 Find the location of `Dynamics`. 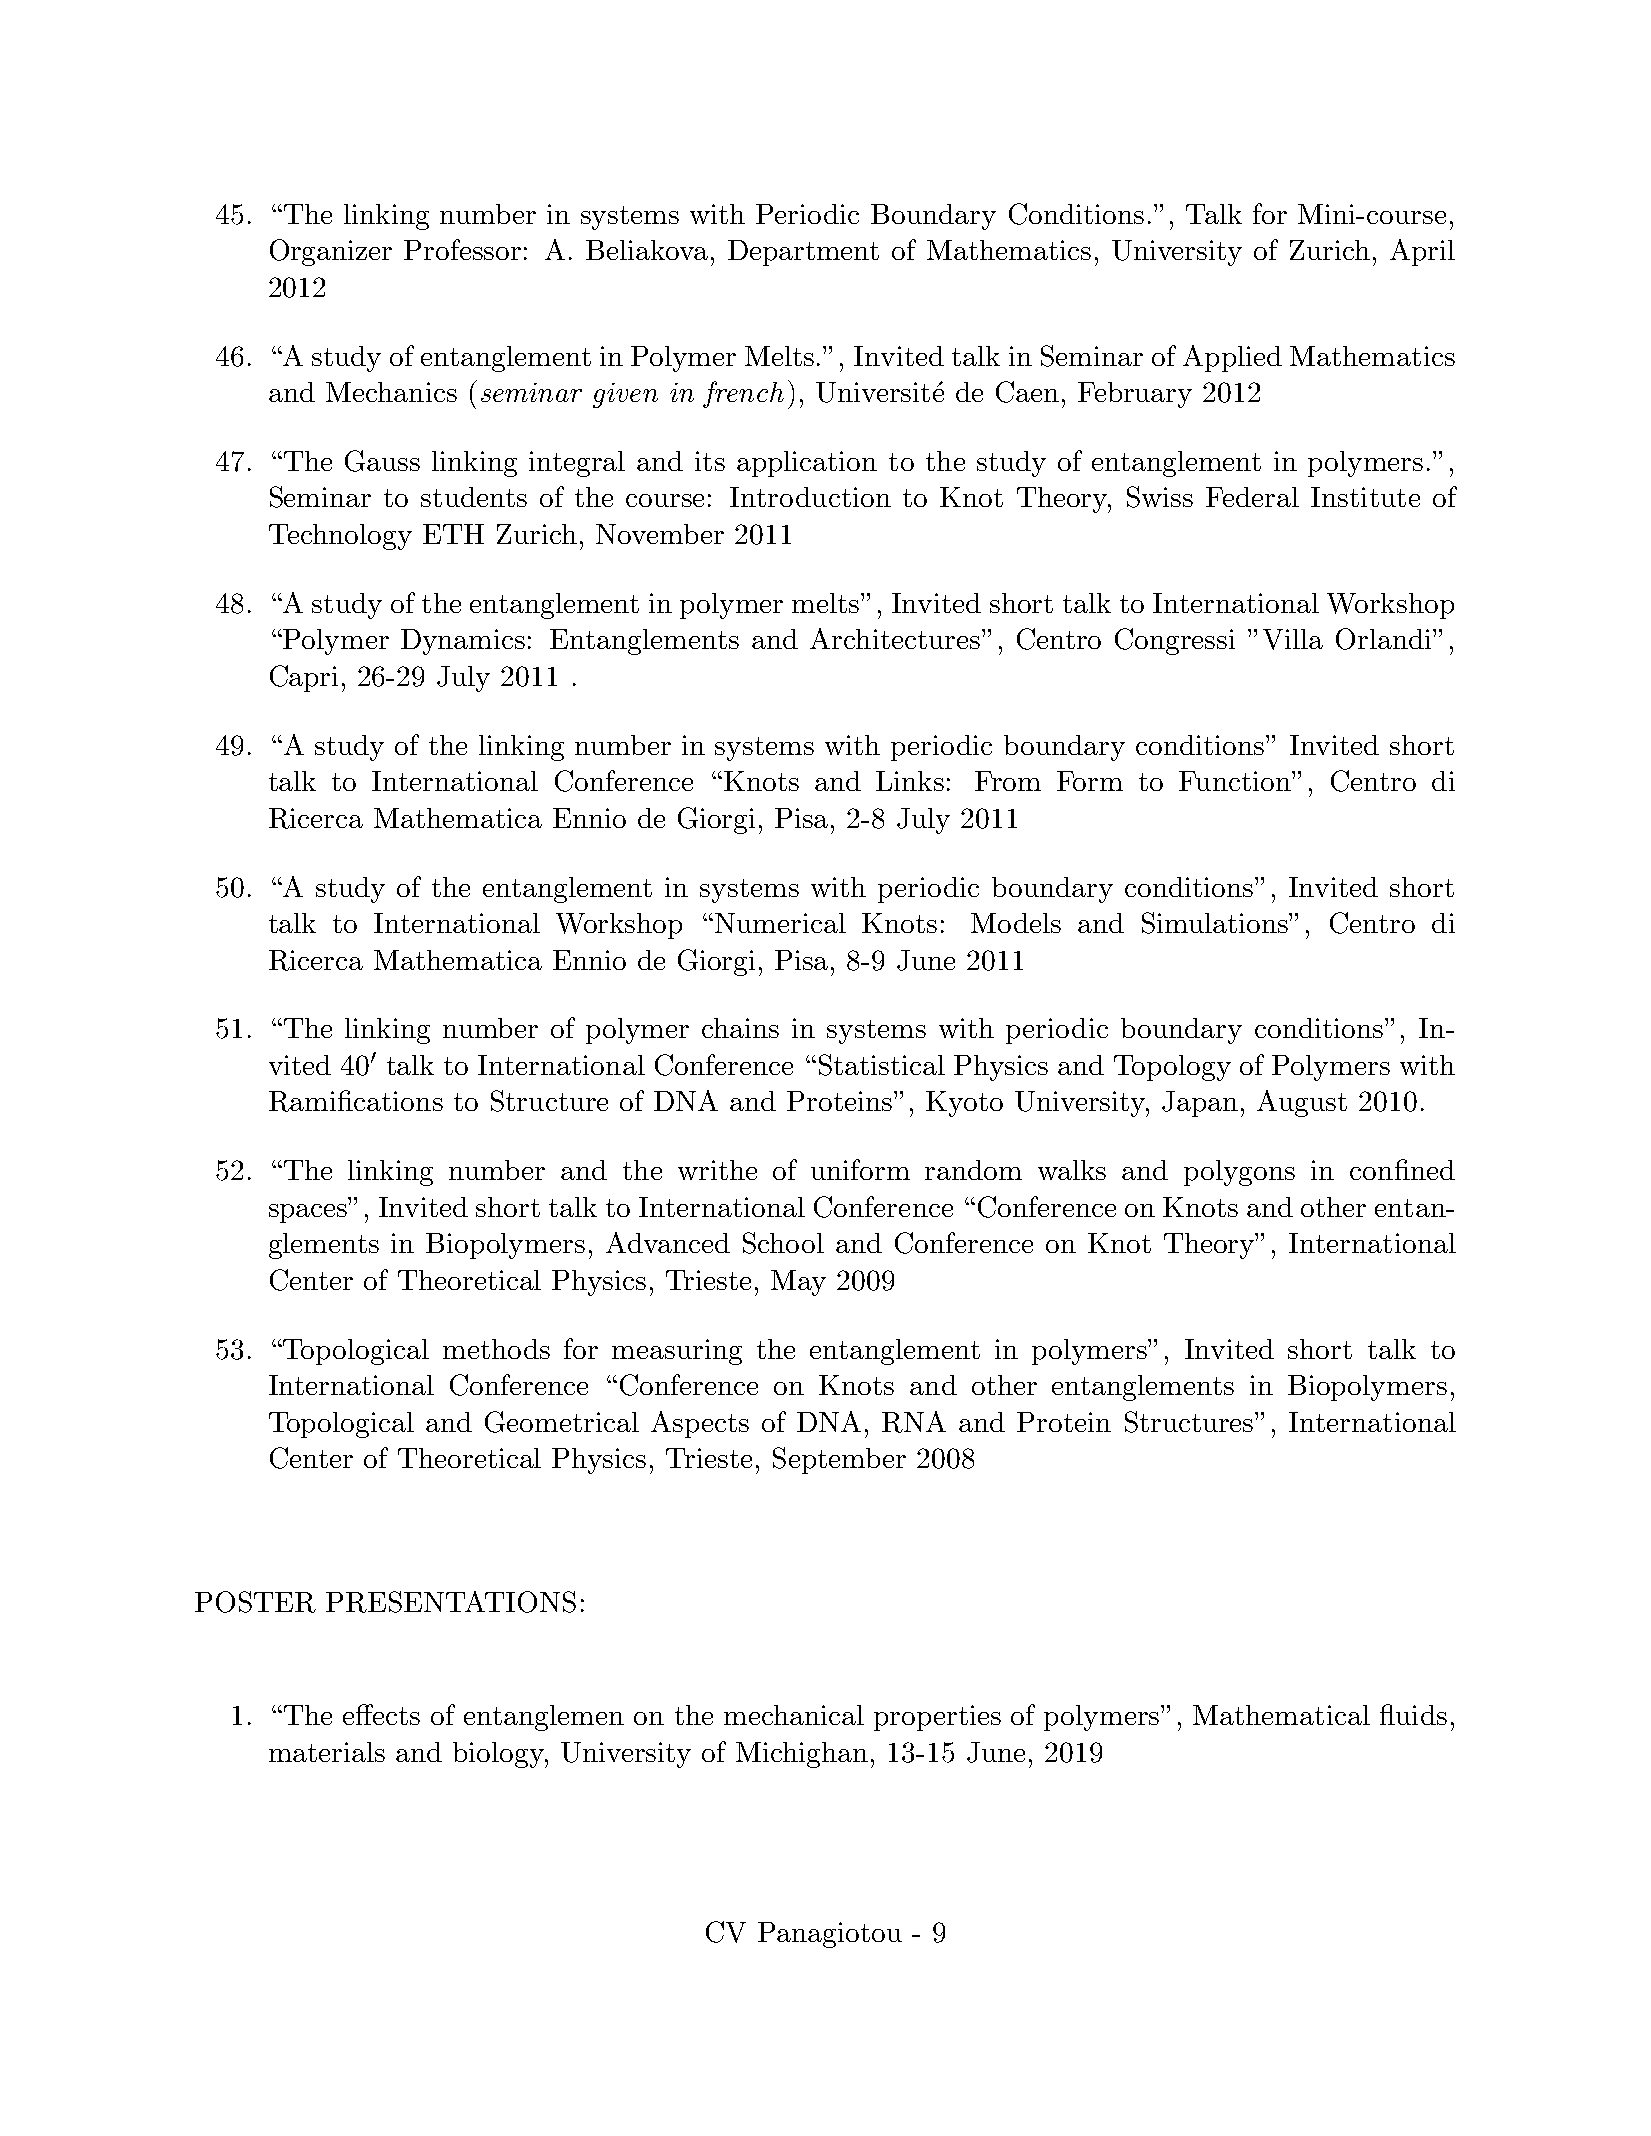

Dynamics is located at coordinates (463, 642).
